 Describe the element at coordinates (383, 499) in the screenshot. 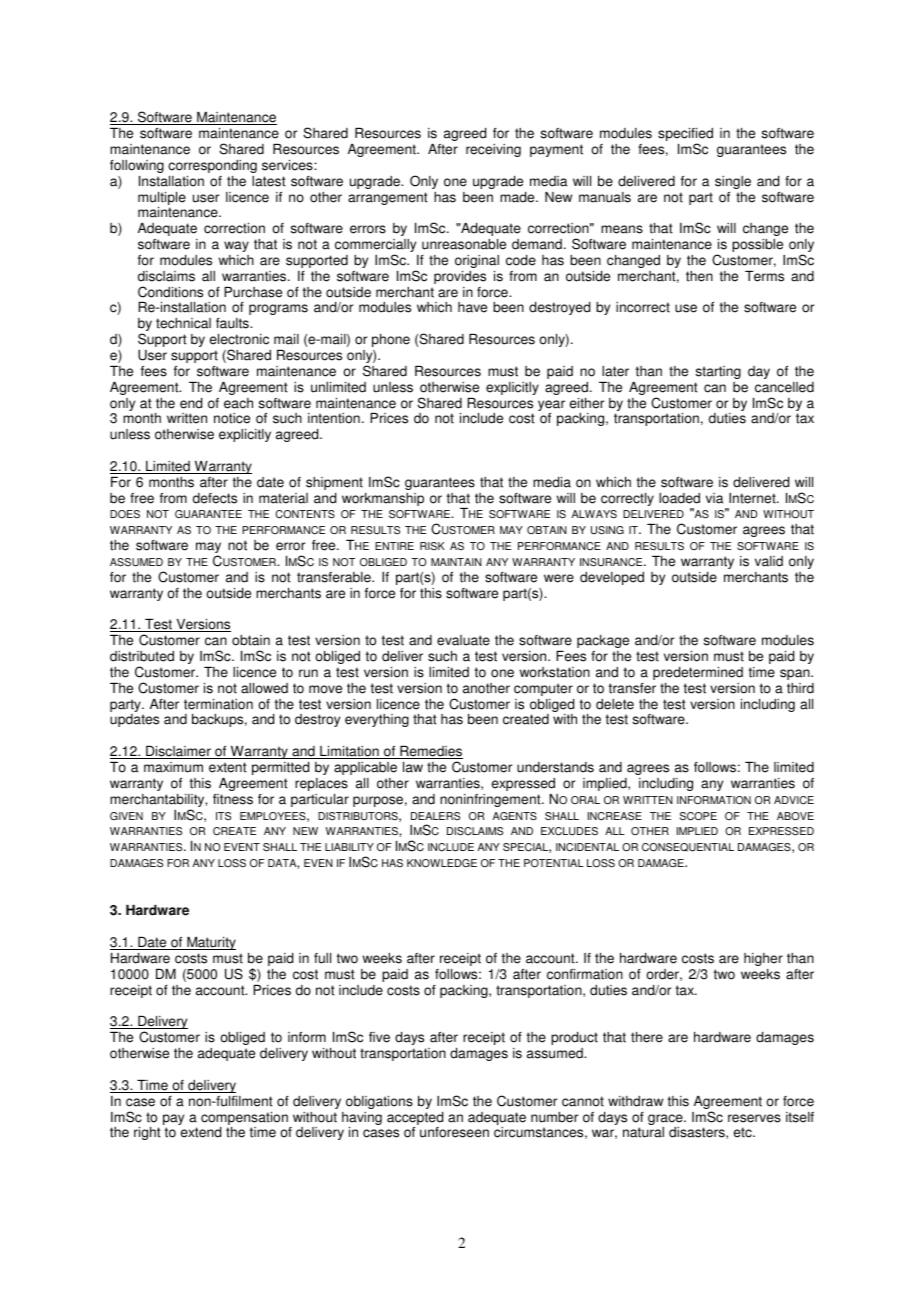

I see `workmanship` at that location.
